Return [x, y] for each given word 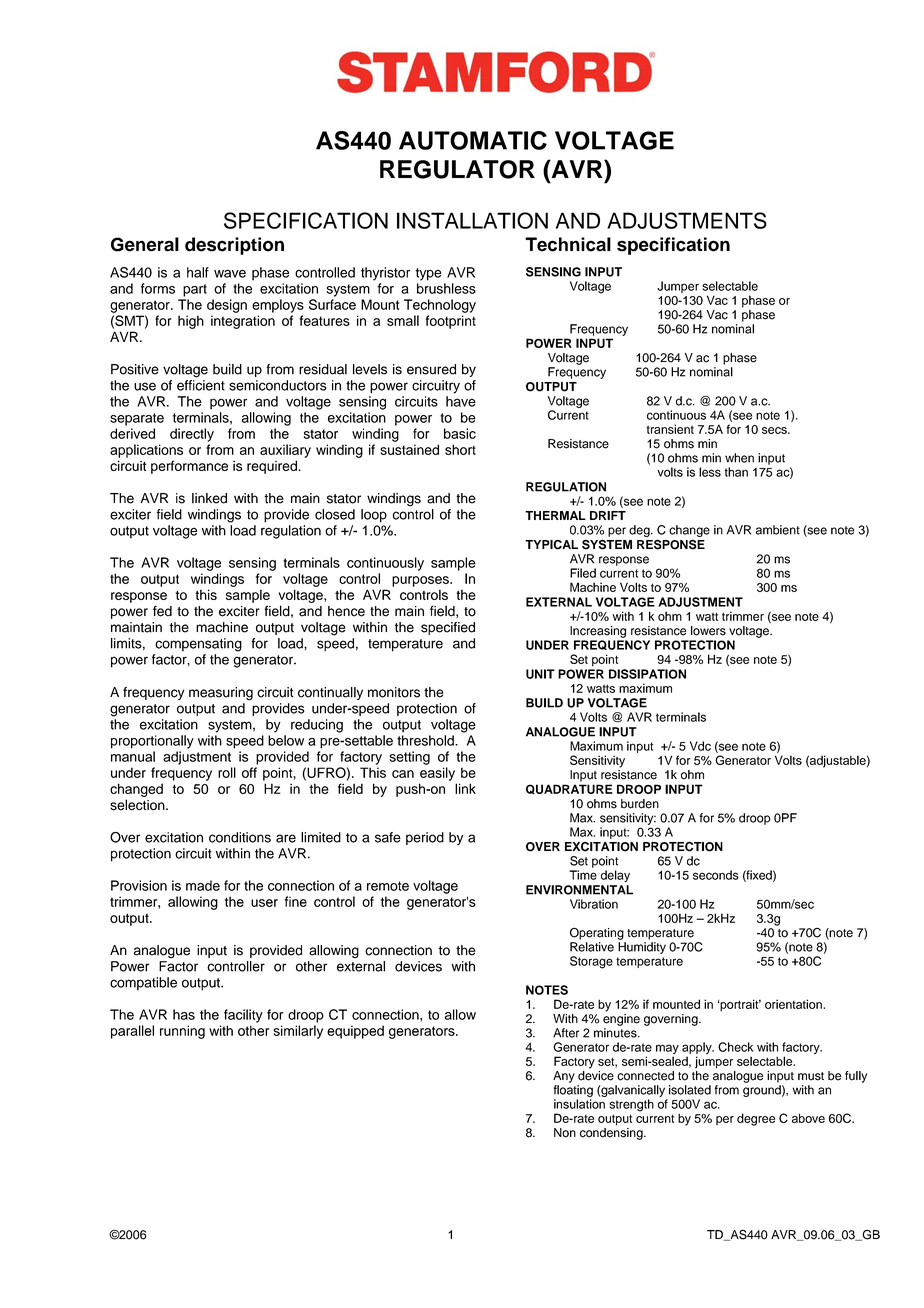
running [182, 1032]
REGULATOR [457, 169]
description [234, 246]
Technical [568, 244]
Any [564, 1077]
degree [756, 1119]
